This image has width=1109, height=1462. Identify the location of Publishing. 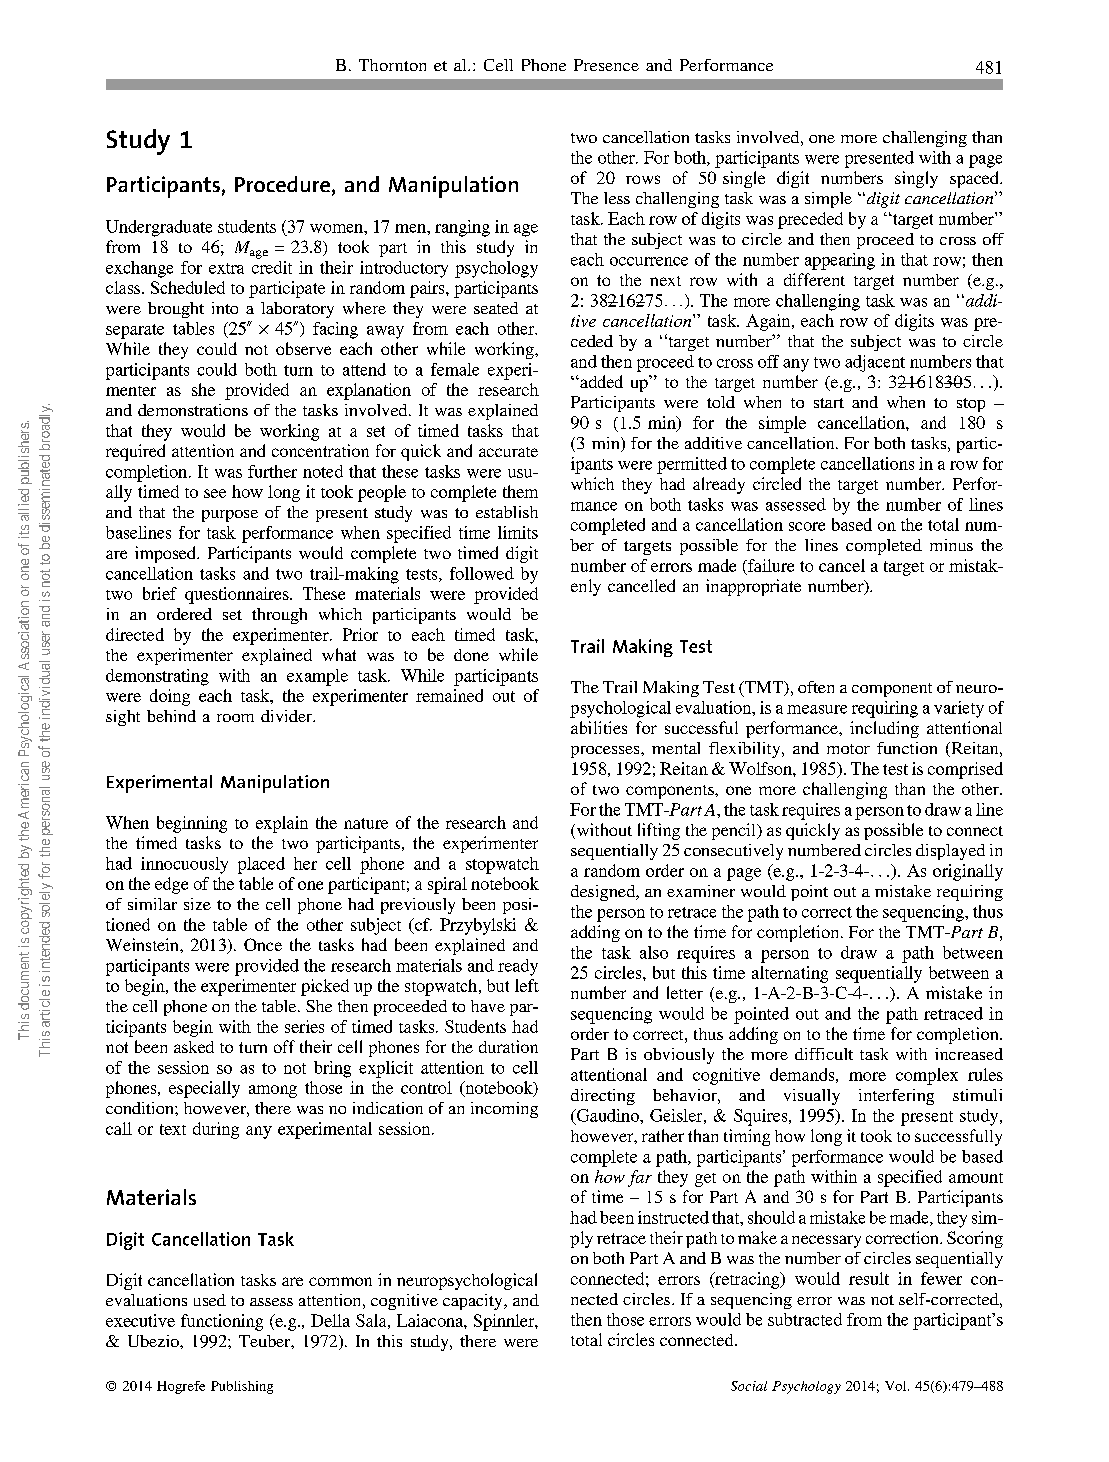
(242, 1387).
